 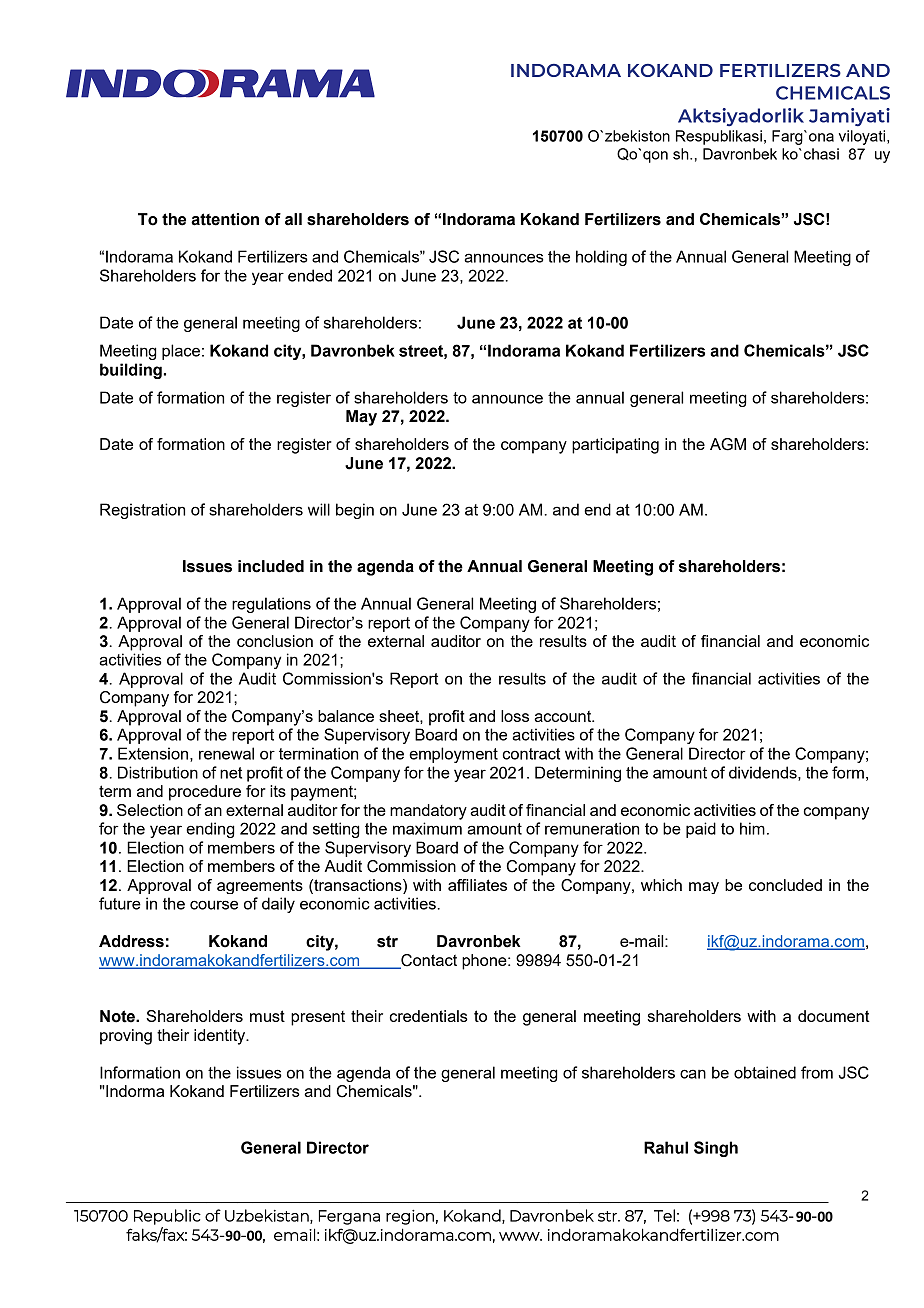 What do you see at coordinates (601, 258) in the image?
I see `holding` at bounding box center [601, 258].
